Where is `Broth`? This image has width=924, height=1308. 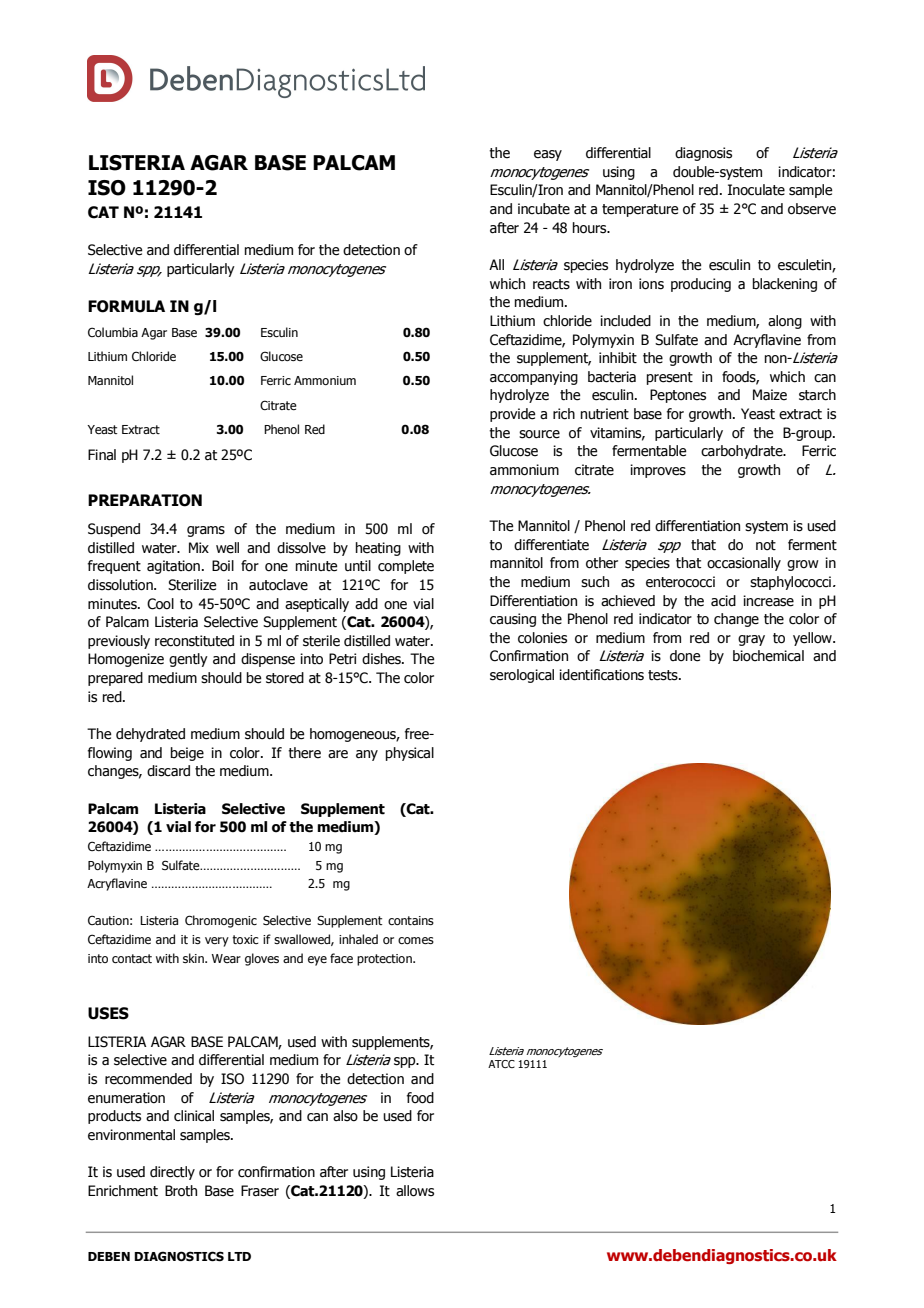
Broth is located at coordinates (181, 1191).
